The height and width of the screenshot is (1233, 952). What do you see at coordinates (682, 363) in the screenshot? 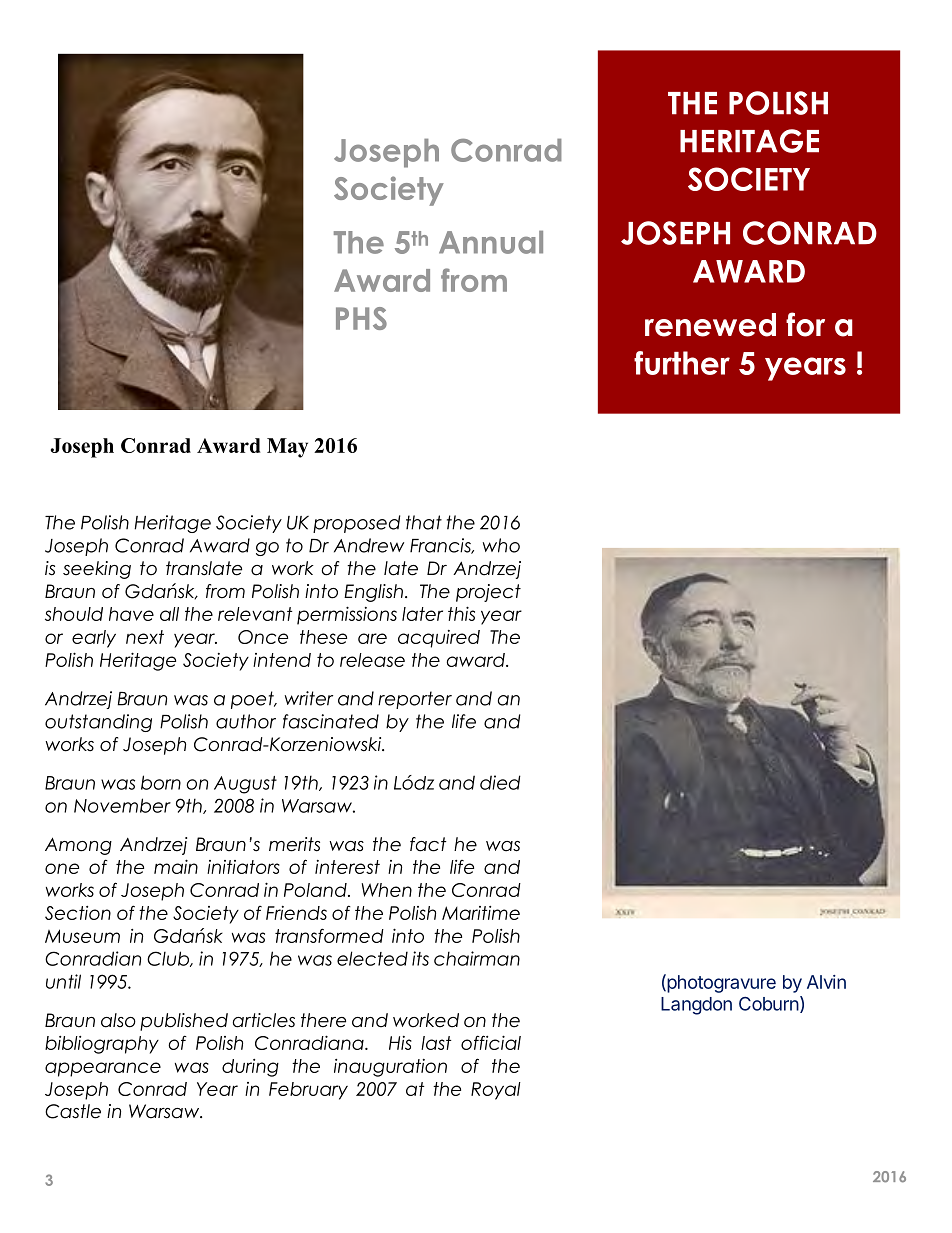
I see `further` at bounding box center [682, 363].
